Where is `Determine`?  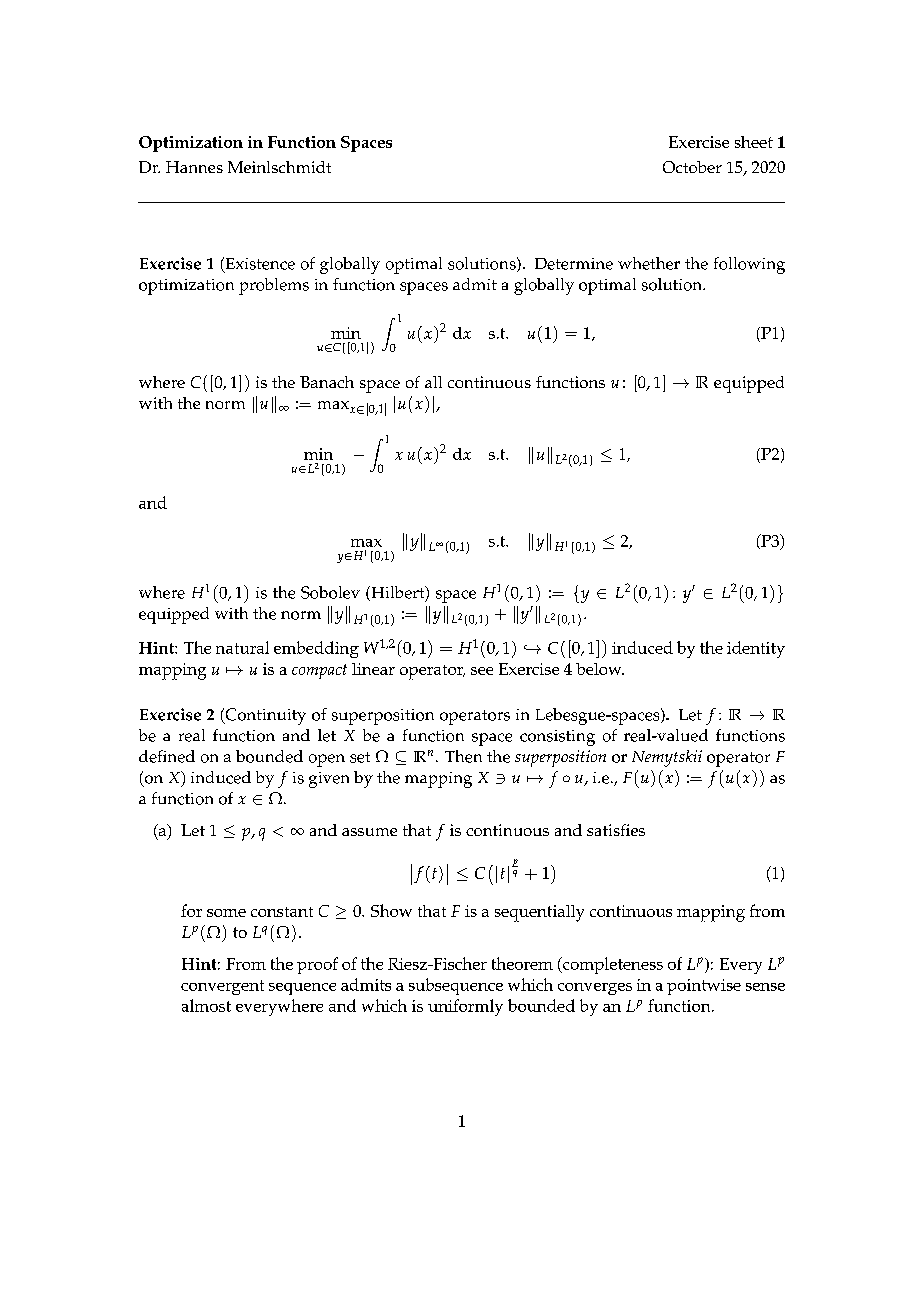 Determine is located at coordinates (574, 264).
